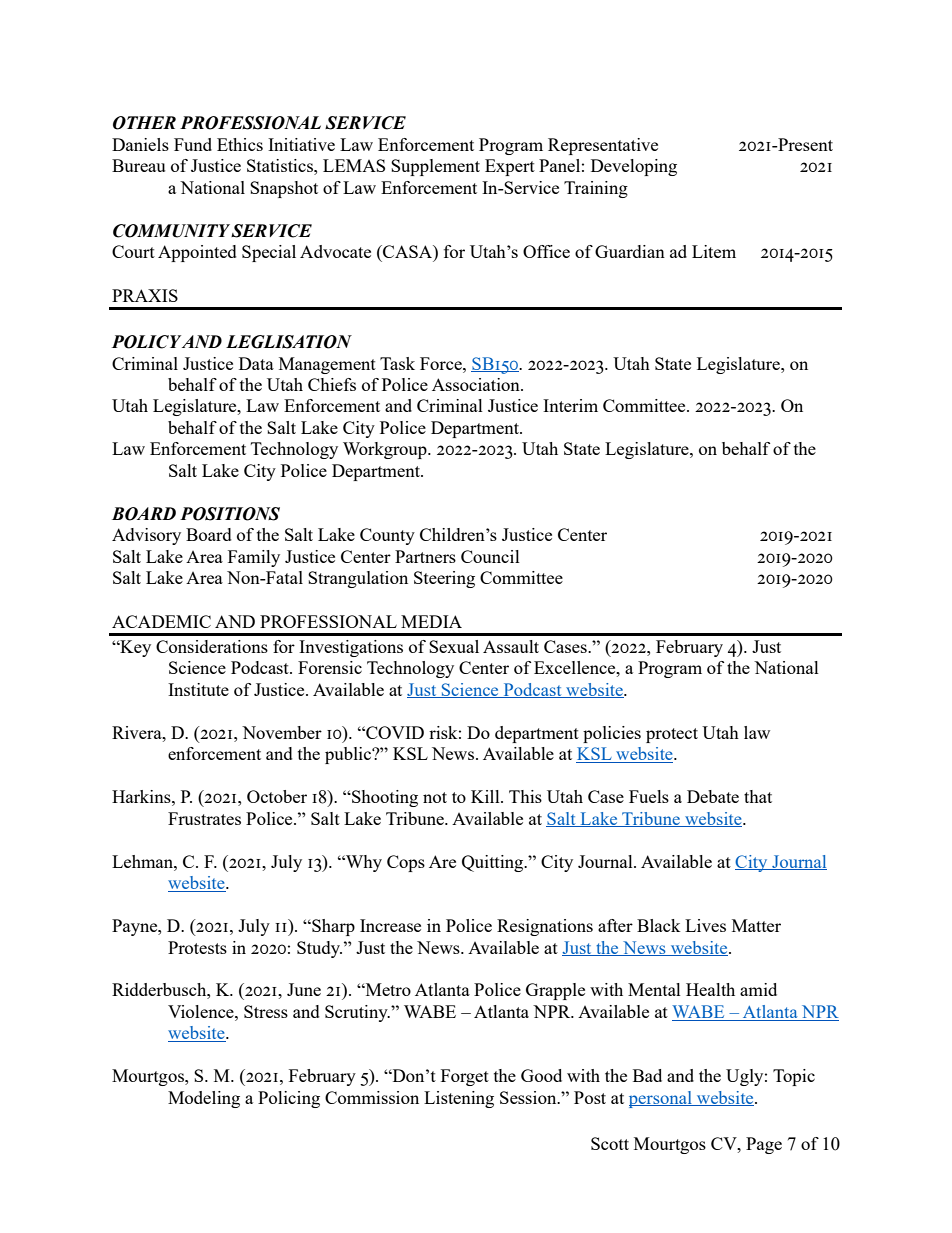 The width and height of the document is (952, 1233). What do you see at coordinates (212, 646) in the document?
I see `Considerations` at bounding box center [212, 646].
